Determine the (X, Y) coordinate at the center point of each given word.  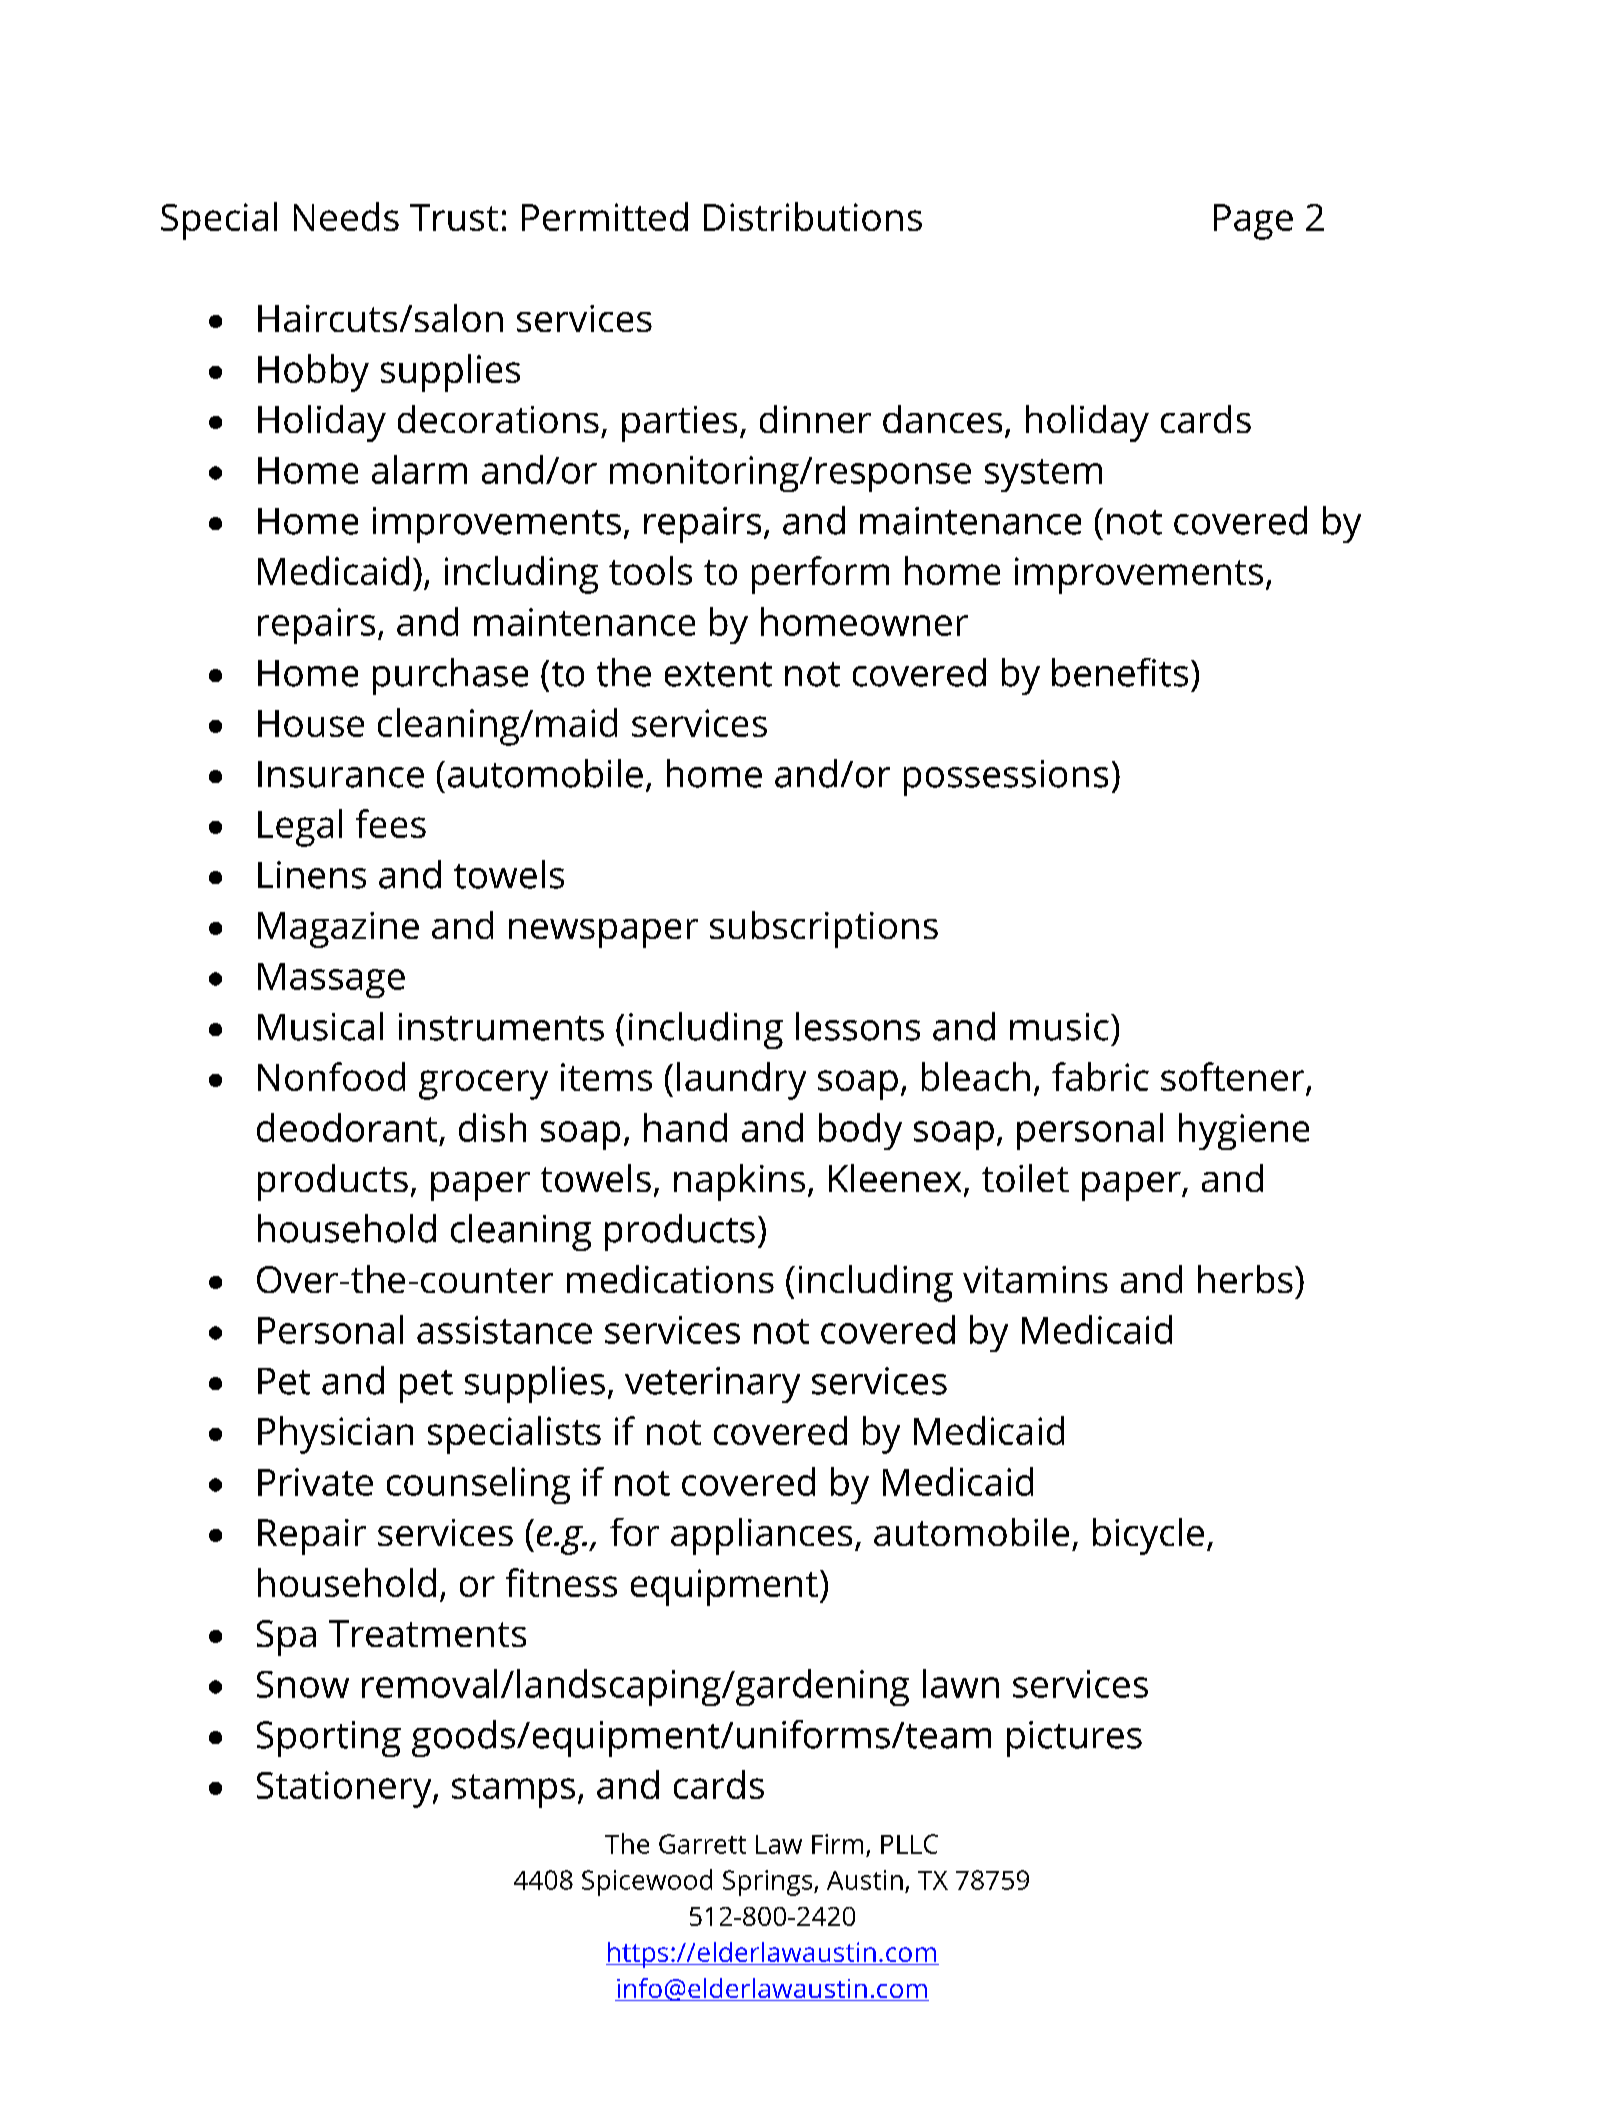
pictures (1074, 1739)
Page (1253, 222)
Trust (454, 217)
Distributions (813, 216)
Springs (769, 1883)
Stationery (345, 1789)
